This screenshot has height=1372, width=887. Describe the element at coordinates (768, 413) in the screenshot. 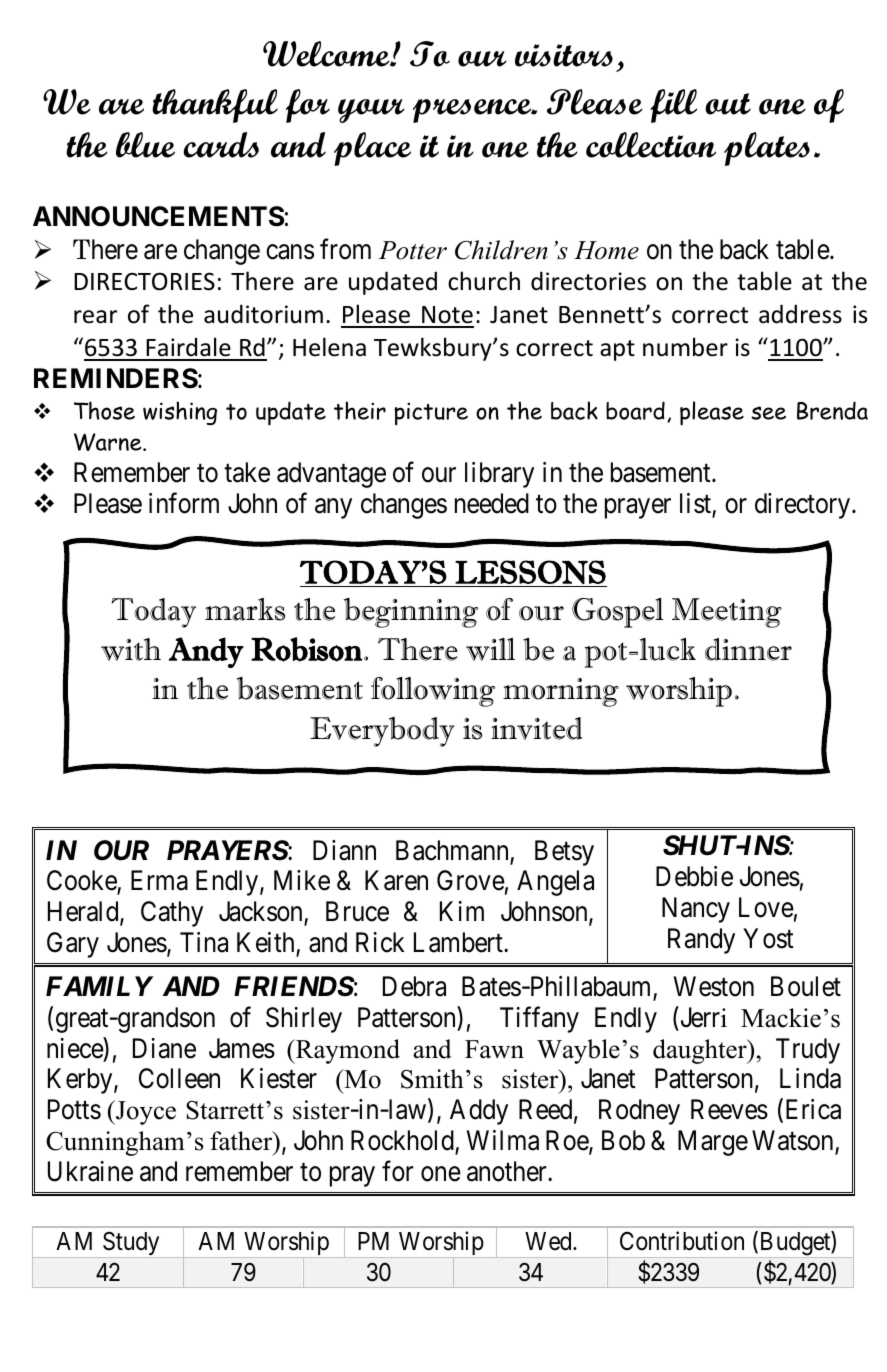

I see `see` at that location.
